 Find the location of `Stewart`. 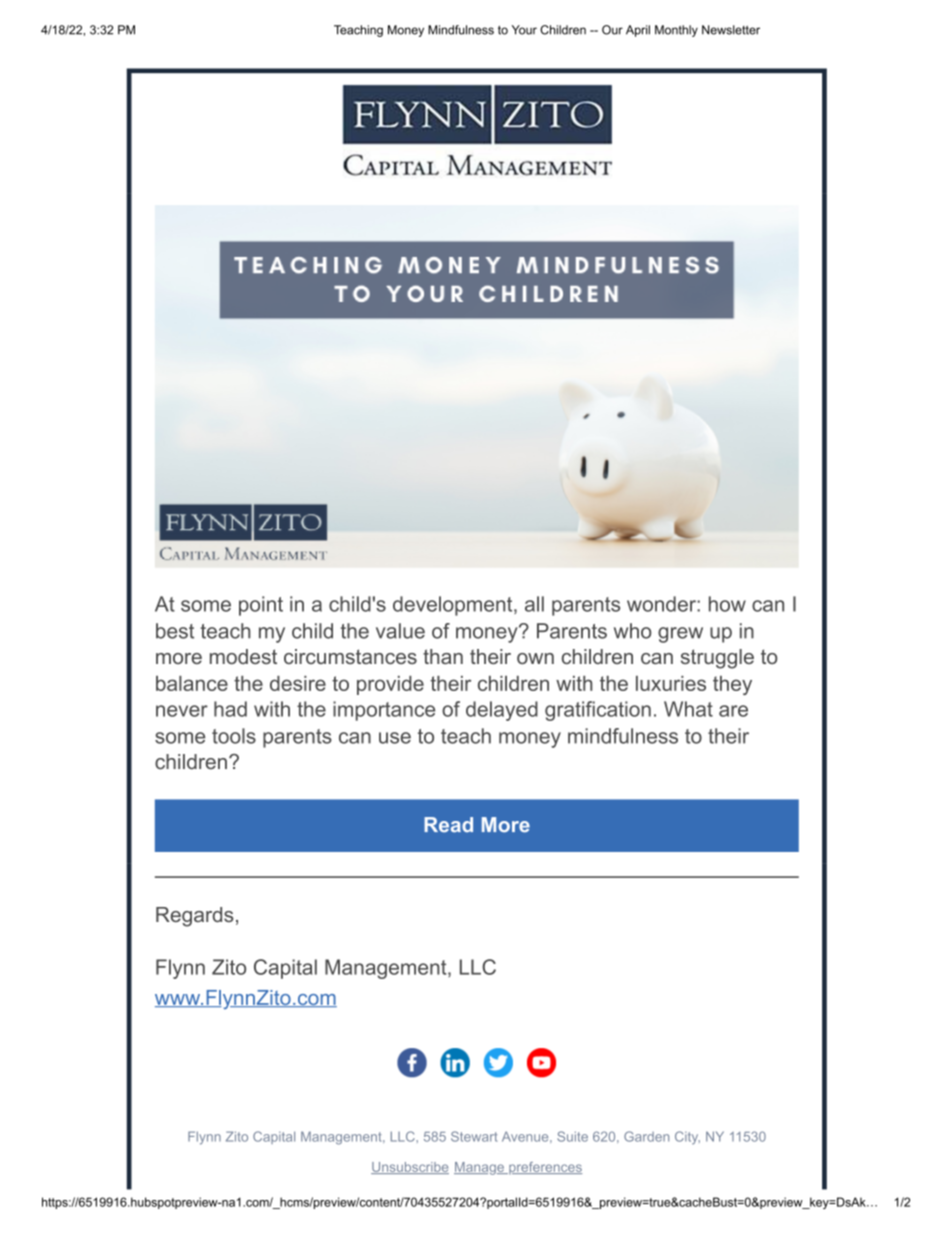

Stewart is located at coordinates (474, 1136).
